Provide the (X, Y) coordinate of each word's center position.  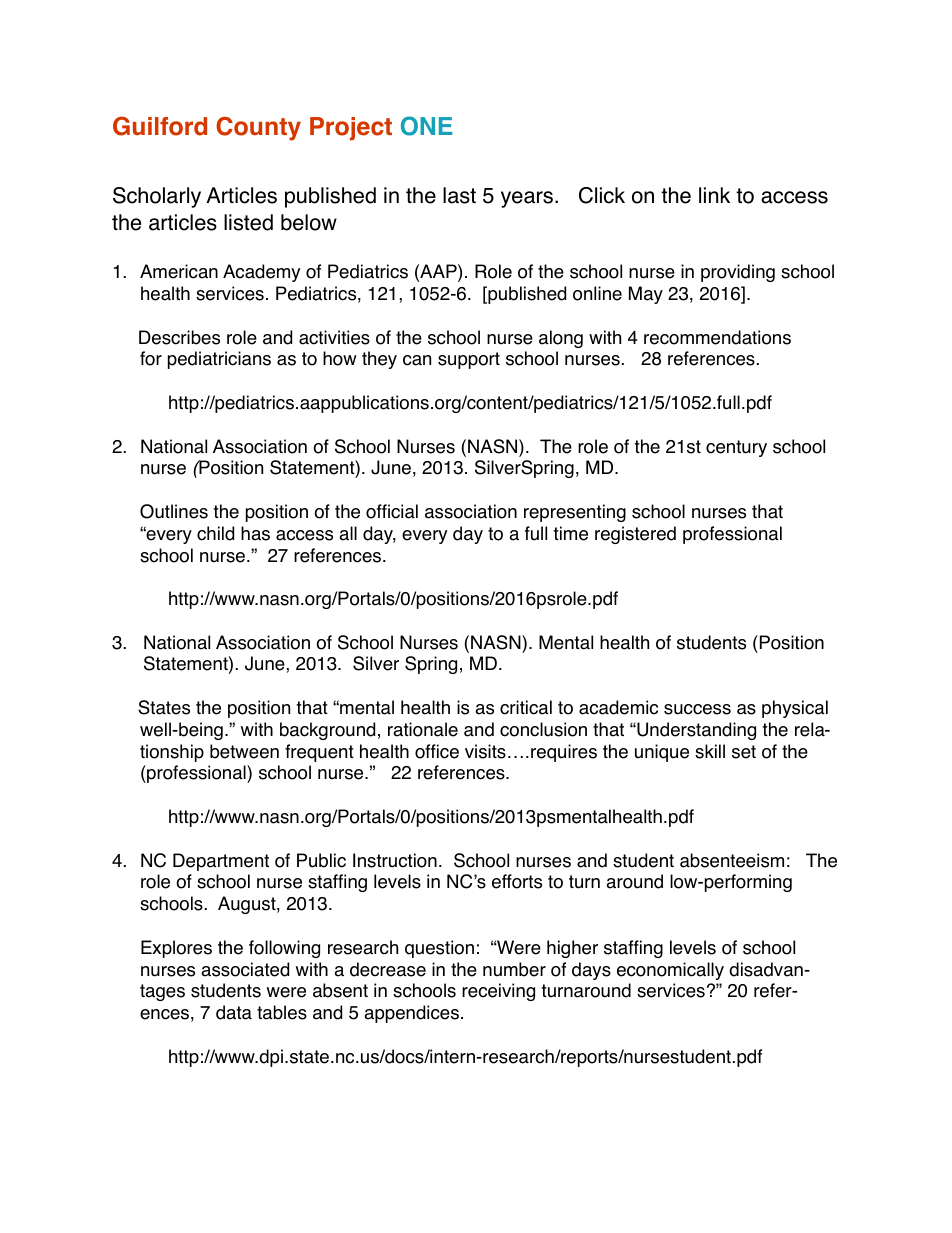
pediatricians (219, 360)
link (714, 195)
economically (670, 971)
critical (526, 707)
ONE (426, 126)
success (697, 709)
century (736, 448)
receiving (498, 992)
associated (245, 969)
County (258, 129)
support (469, 360)
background (327, 731)
